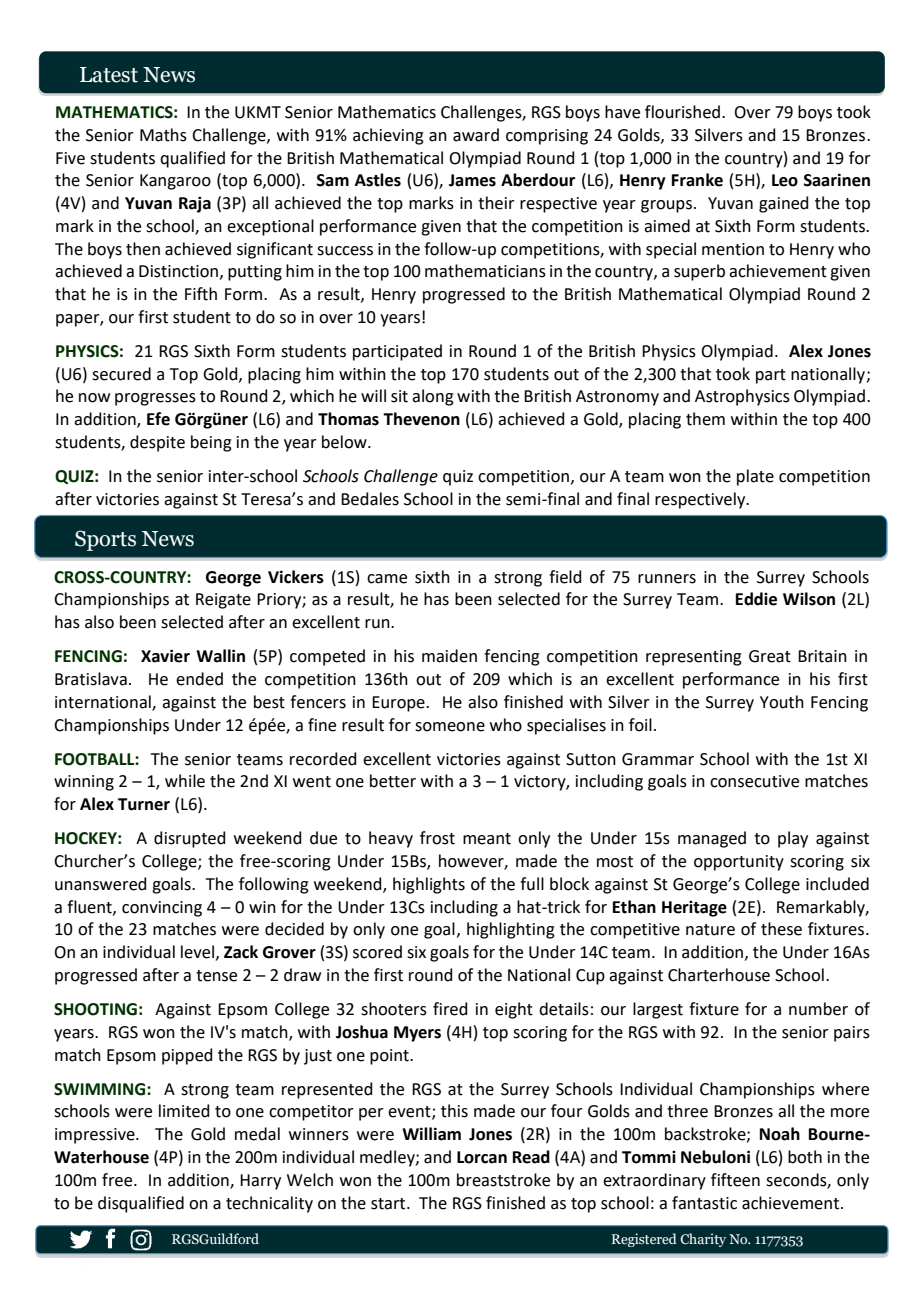 The width and height of the screenshot is (924, 1308). What do you see at coordinates (437, 838) in the screenshot?
I see `frost` at bounding box center [437, 838].
